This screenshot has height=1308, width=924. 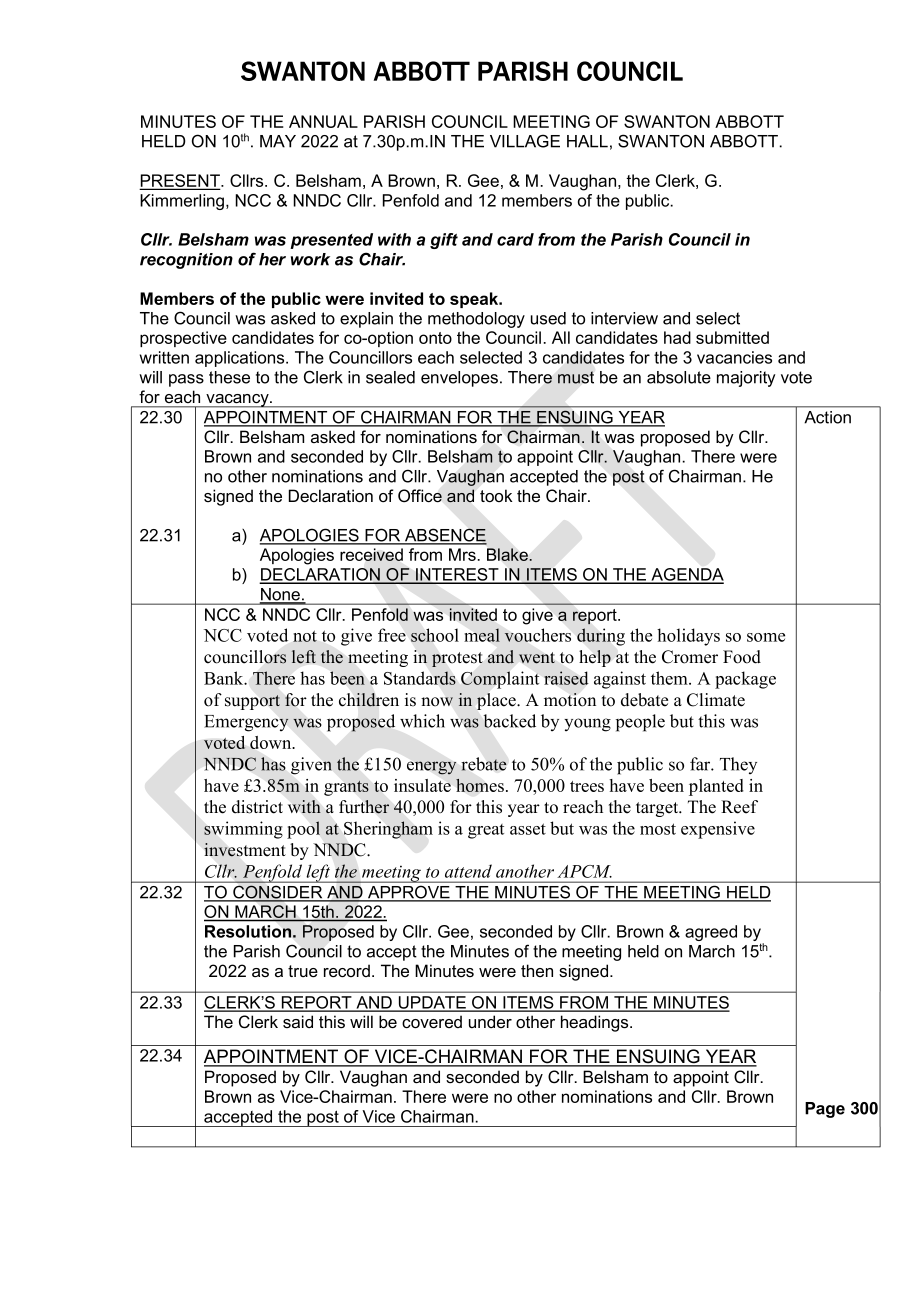 I want to click on VILLAGE, so click(x=525, y=141).
